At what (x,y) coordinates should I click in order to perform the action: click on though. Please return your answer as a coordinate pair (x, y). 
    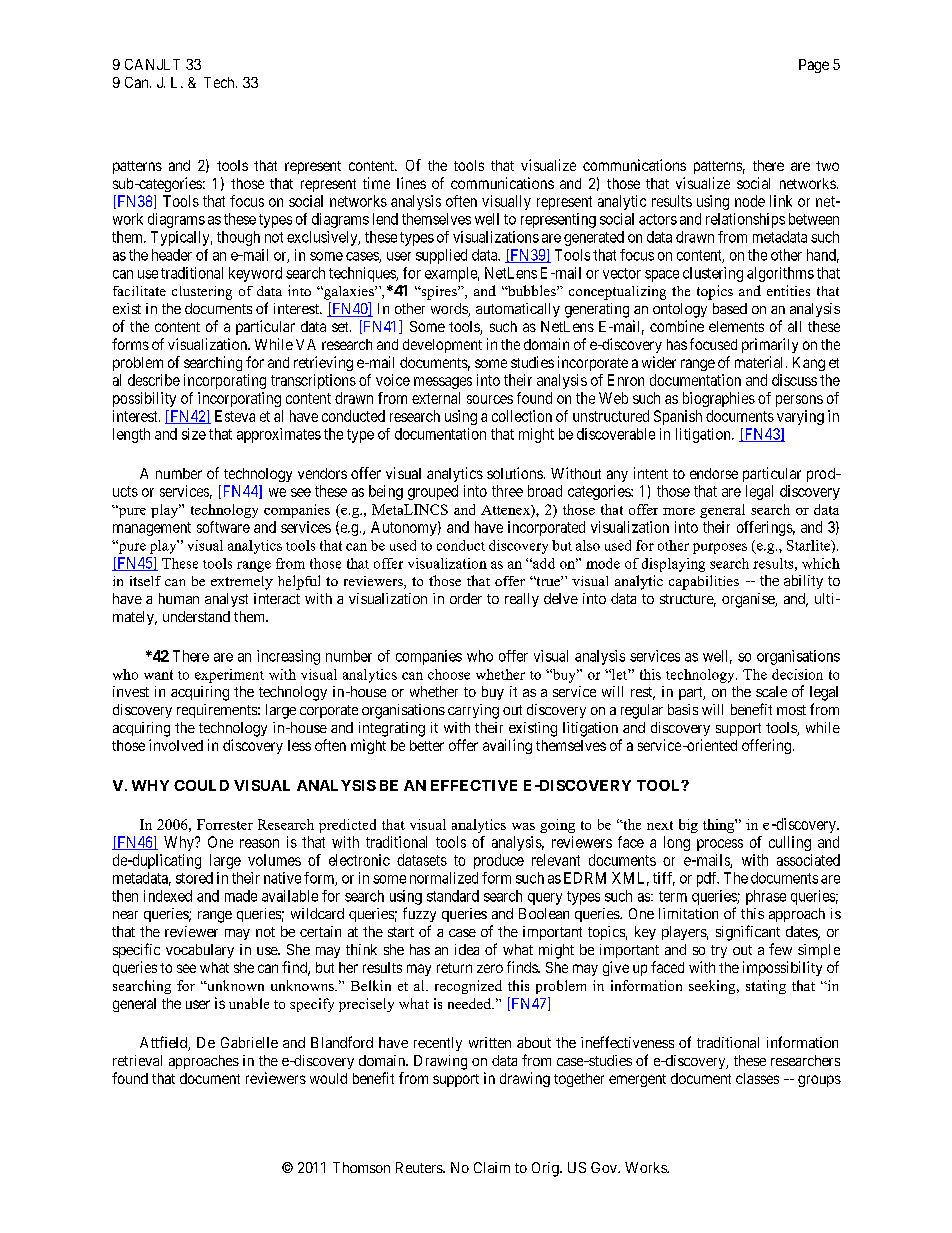
    Looking at the image, I should click on (238, 238).
